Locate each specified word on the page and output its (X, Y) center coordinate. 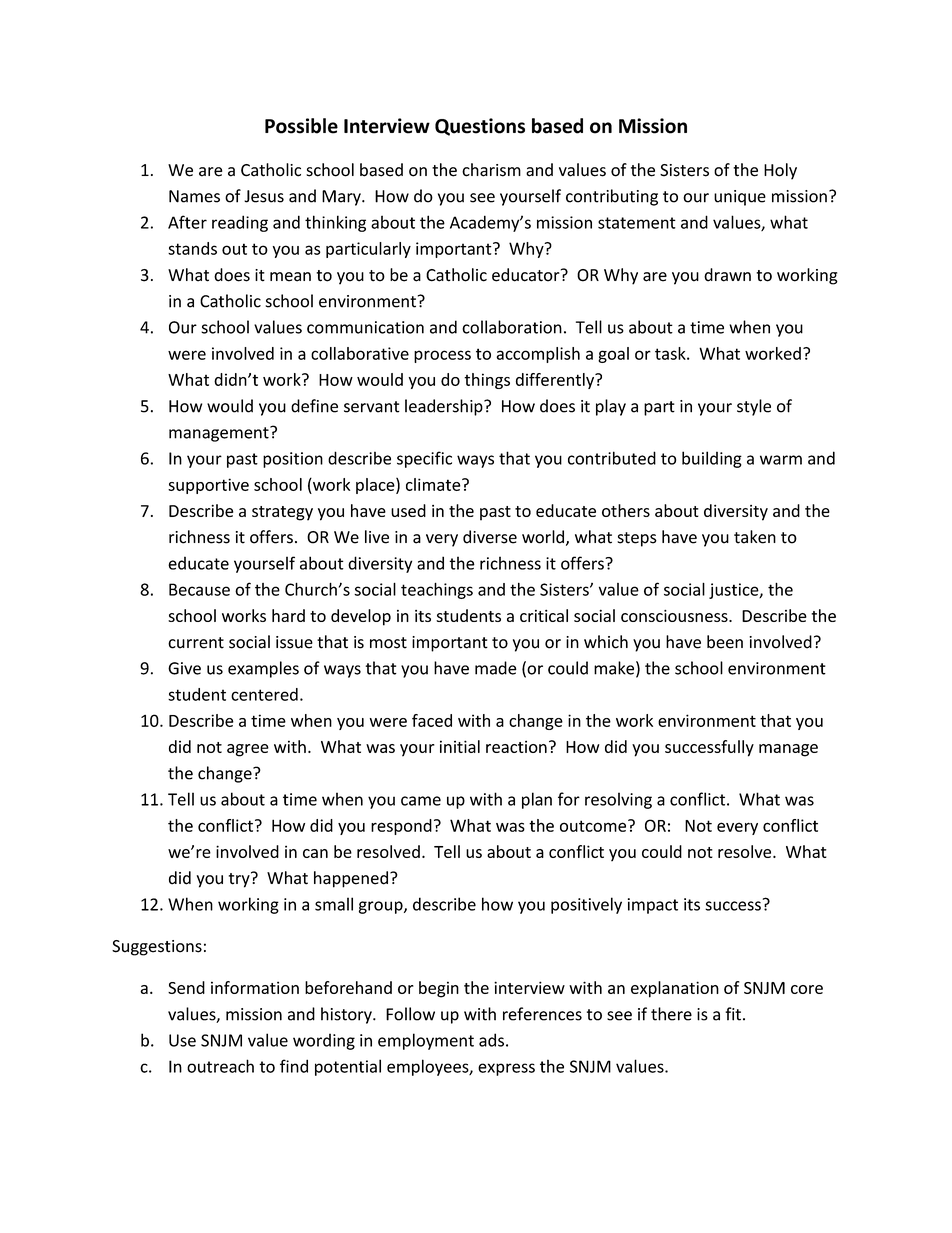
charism (491, 170)
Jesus (264, 196)
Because (199, 589)
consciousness (675, 616)
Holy (780, 171)
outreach (220, 1066)
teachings (437, 590)
